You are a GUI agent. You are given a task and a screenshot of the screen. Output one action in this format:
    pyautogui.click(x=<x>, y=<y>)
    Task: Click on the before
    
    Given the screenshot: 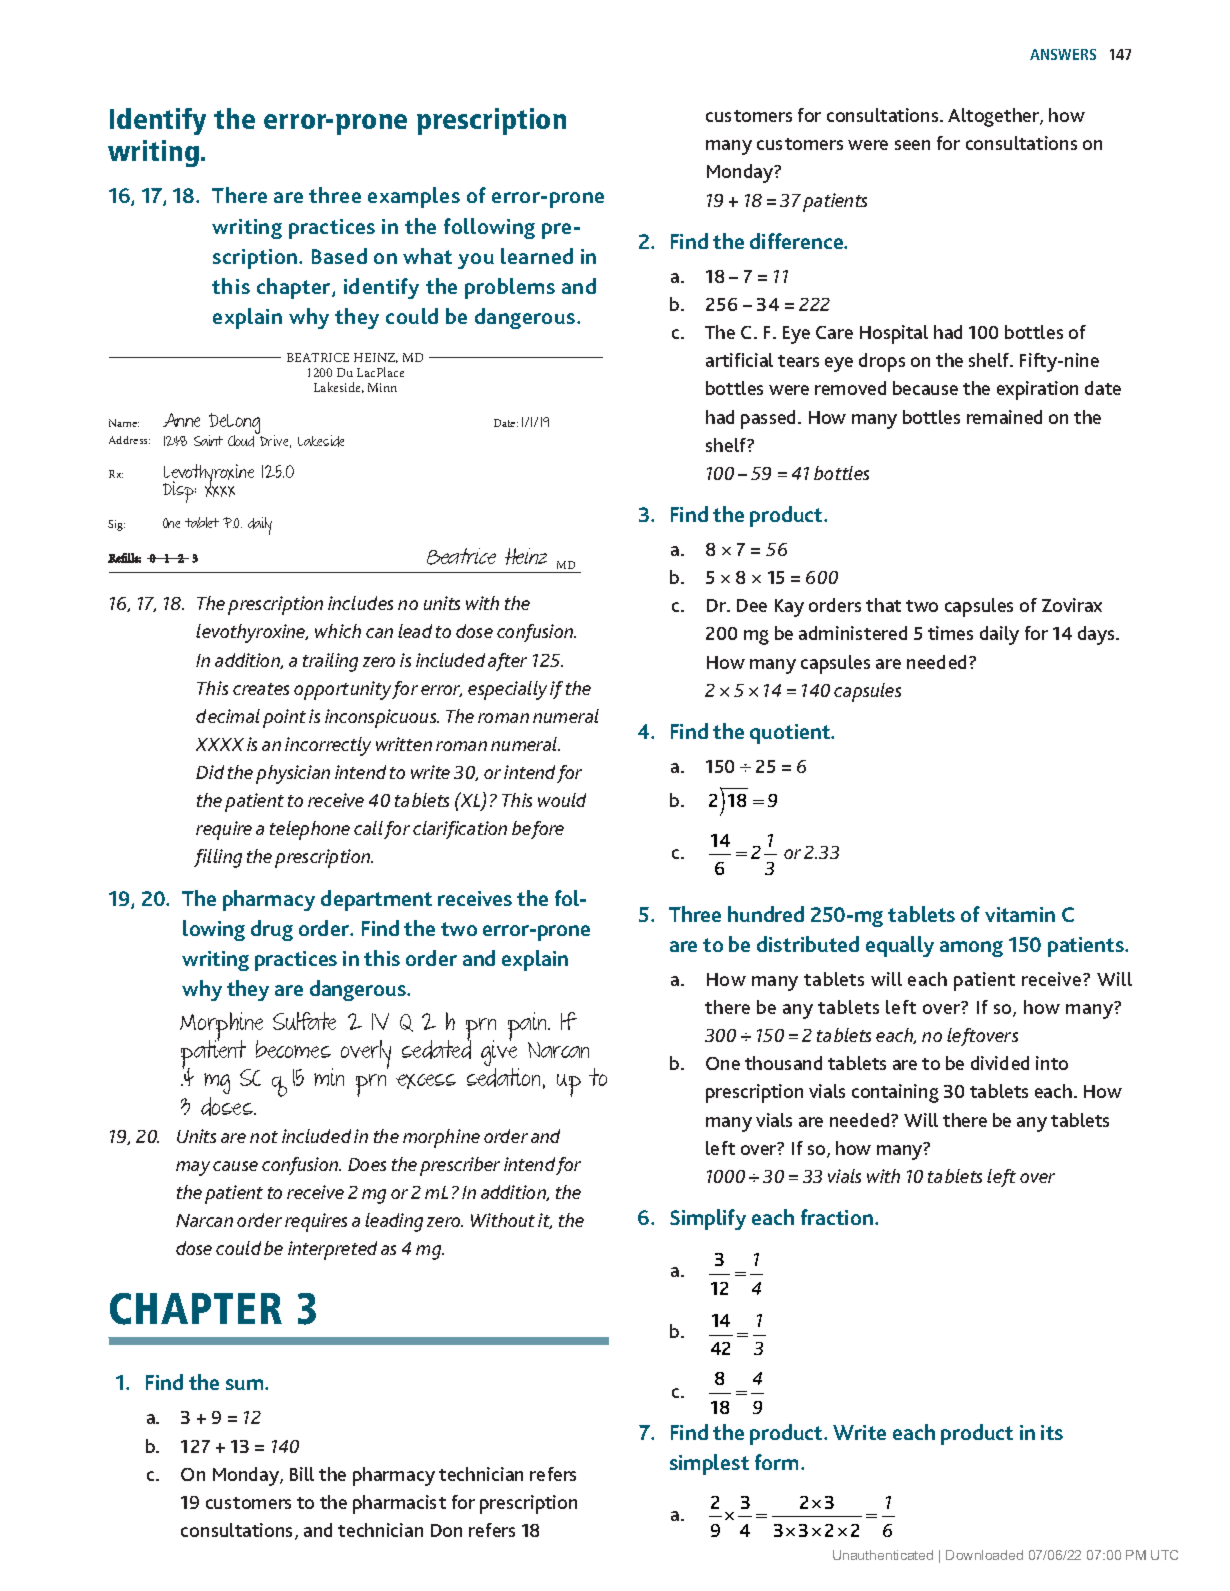 What is the action you would take?
    pyautogui.click(x=538, y=830)
